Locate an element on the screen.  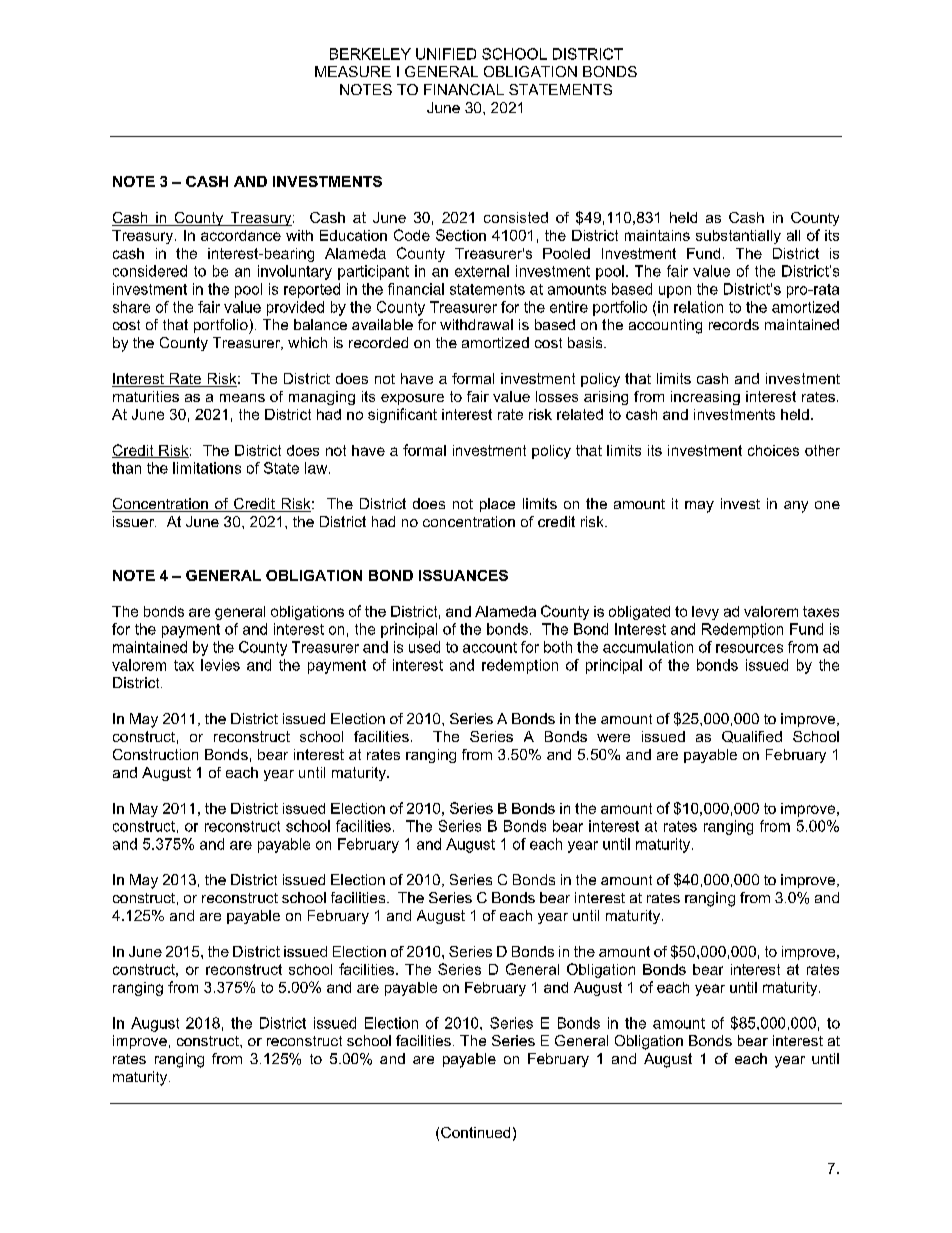
UNIFIED is located at coordinates (446, 54).
